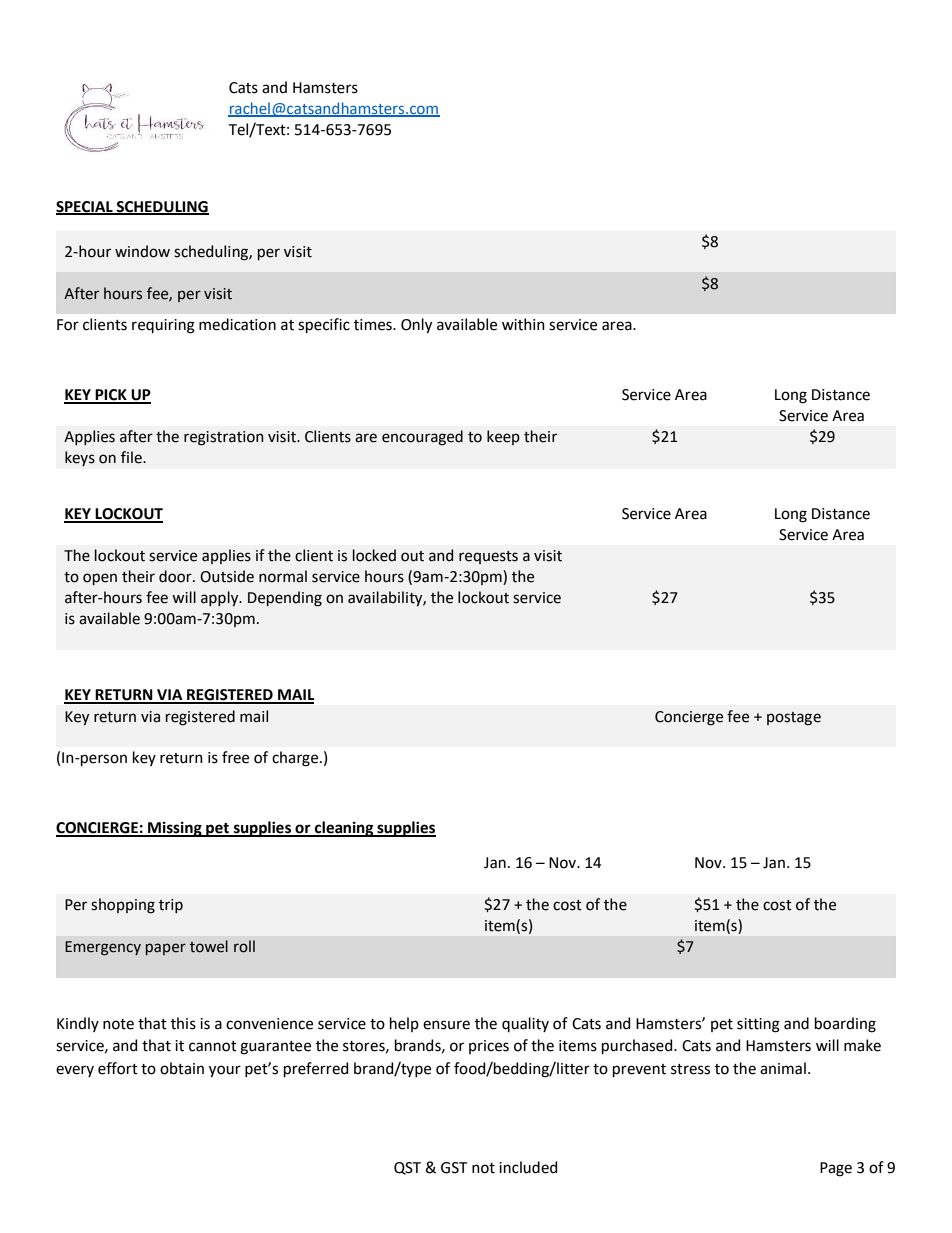  What do you see at coordinates (182, 1068) in the screenshot?
I see `obtain` at bounding box center [182, 1068].
